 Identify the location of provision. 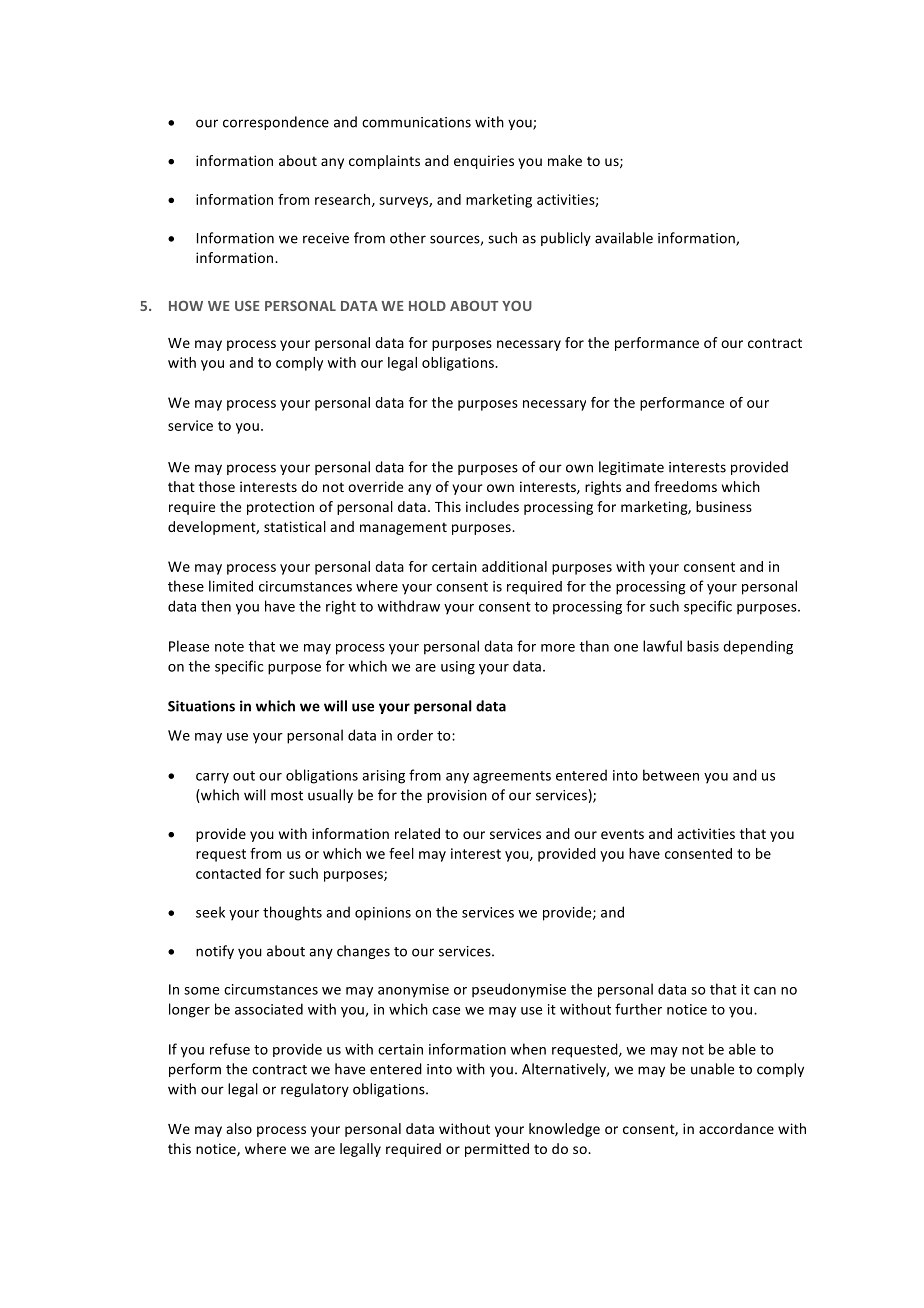
(457, 796).
